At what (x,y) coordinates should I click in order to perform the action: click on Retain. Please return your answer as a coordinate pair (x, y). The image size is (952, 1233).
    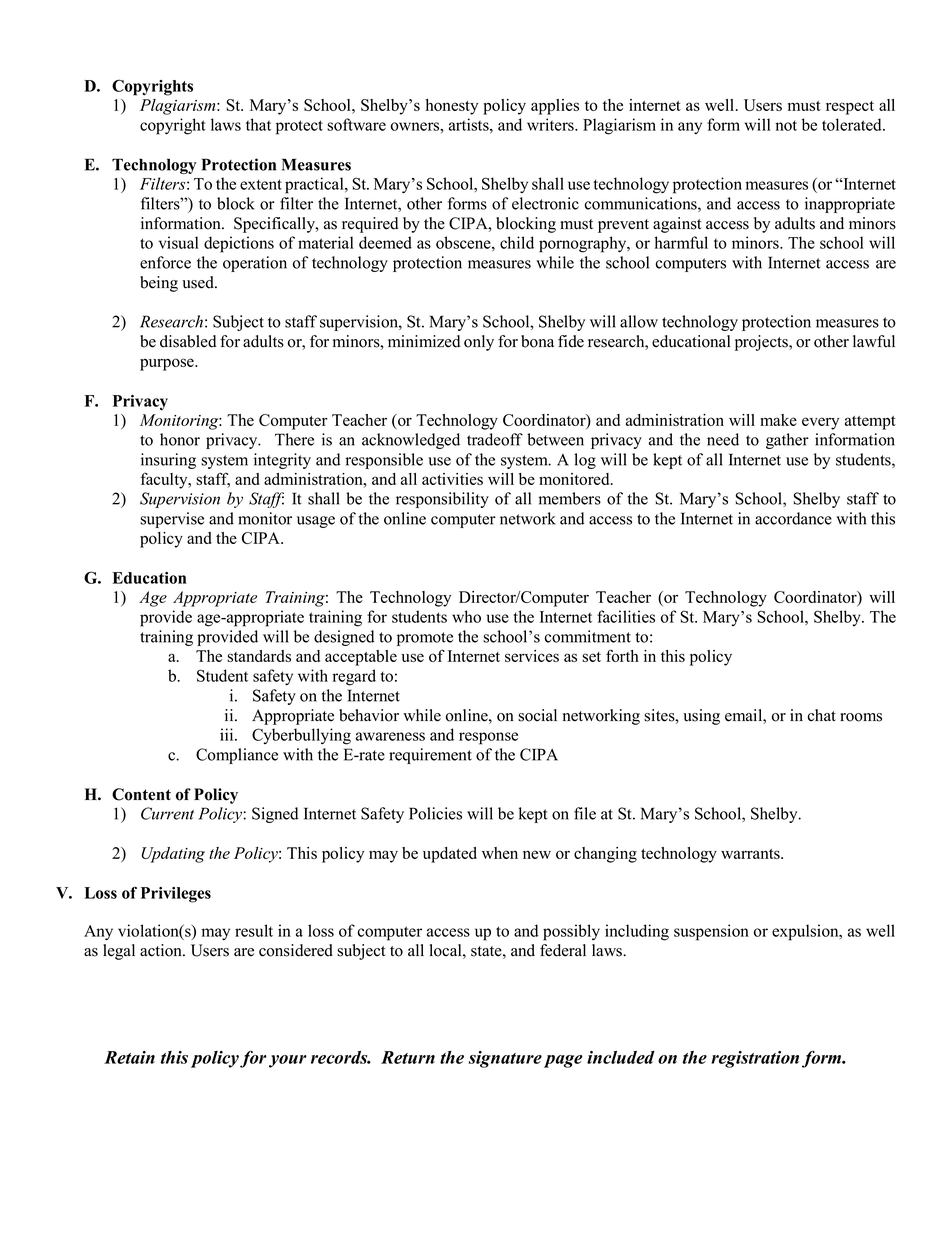
    Looking at the image, I should click on (129, 1057).
